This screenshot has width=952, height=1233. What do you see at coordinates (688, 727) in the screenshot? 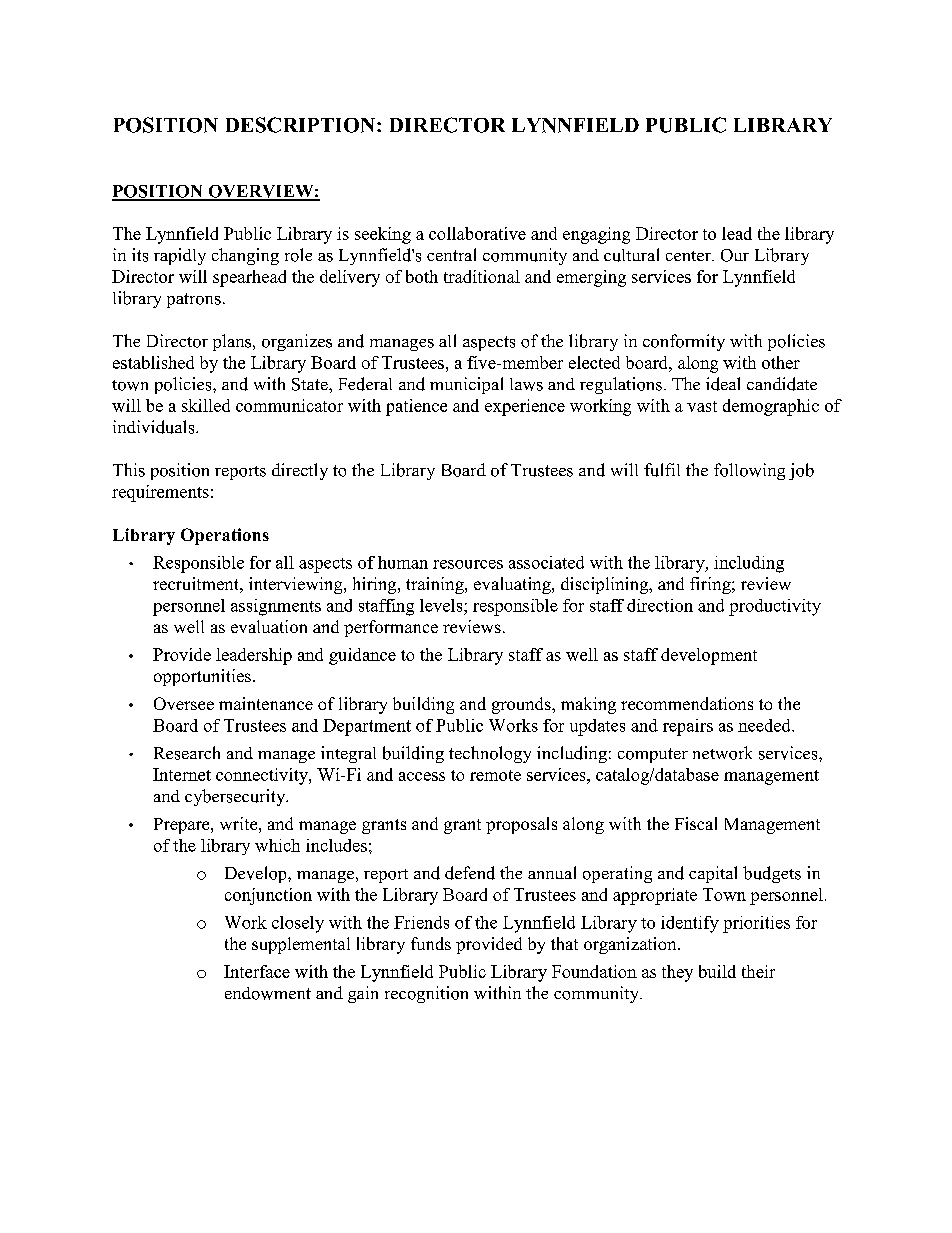
I see `repairs` at bounding box center [688, 727].
